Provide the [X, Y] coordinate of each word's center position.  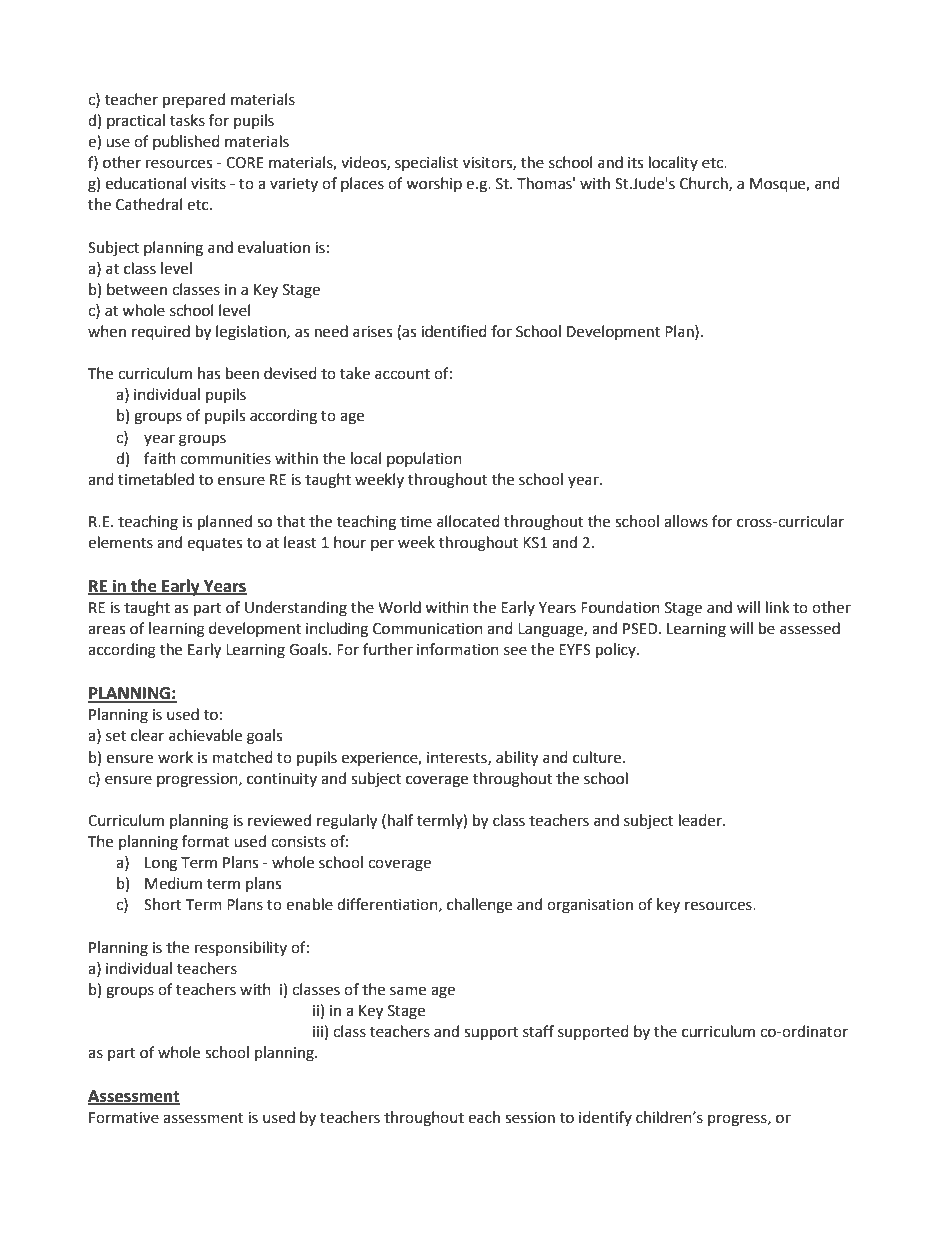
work [175, 757]
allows [686, 521]
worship [434, 184]
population [424, 459]
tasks [187, 120]
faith [160, 458]
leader [701, 820]
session [530, 1118]
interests [458, 758]
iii [318, 1031]
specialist [427, 163]
